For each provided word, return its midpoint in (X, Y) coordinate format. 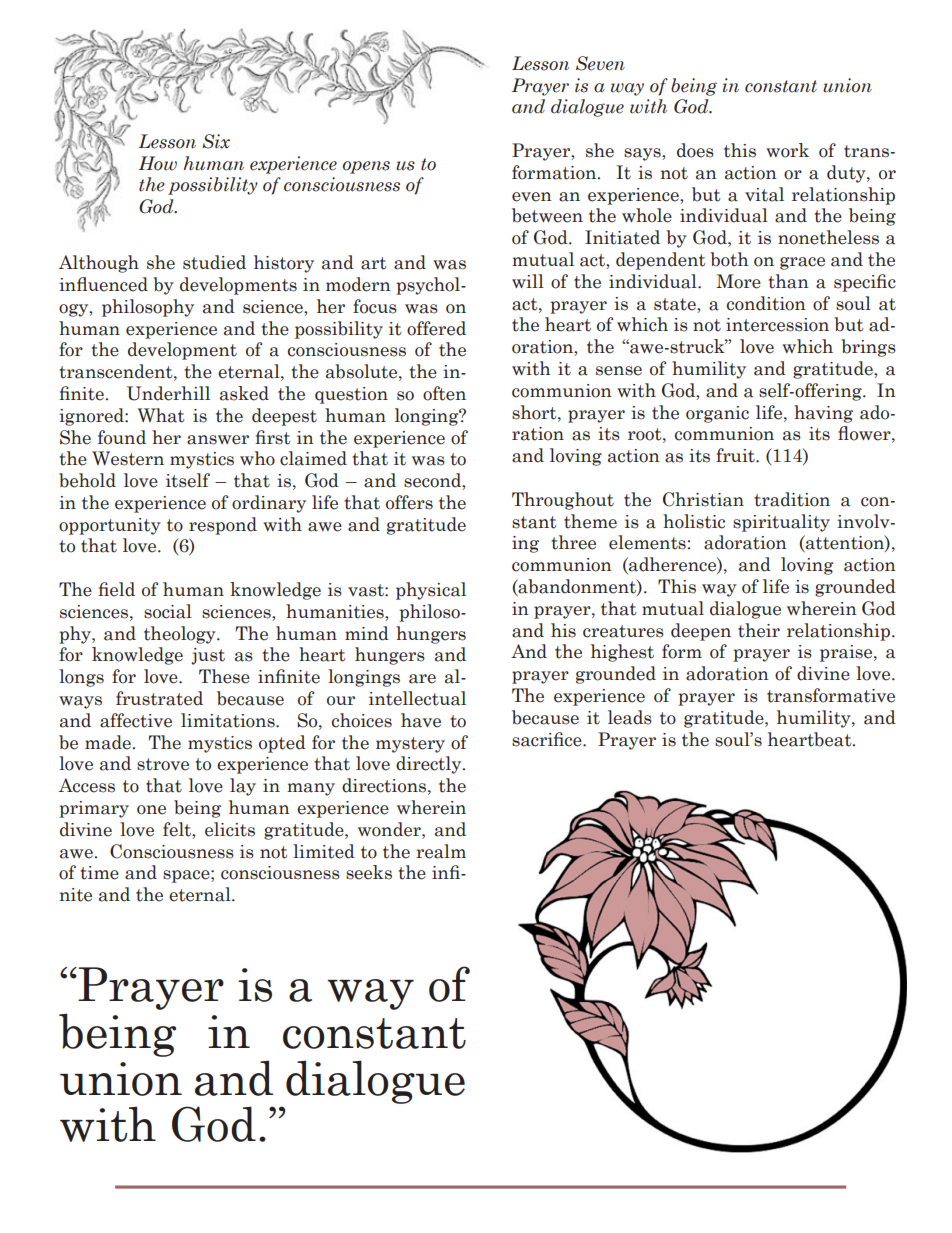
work (787, 150)
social (168, 611)
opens (366, 167)
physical (431, 591)
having (823, 414)
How (158, 163)
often (444, 393)
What (161, 415)
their (759, 630)
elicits (230, 829)
